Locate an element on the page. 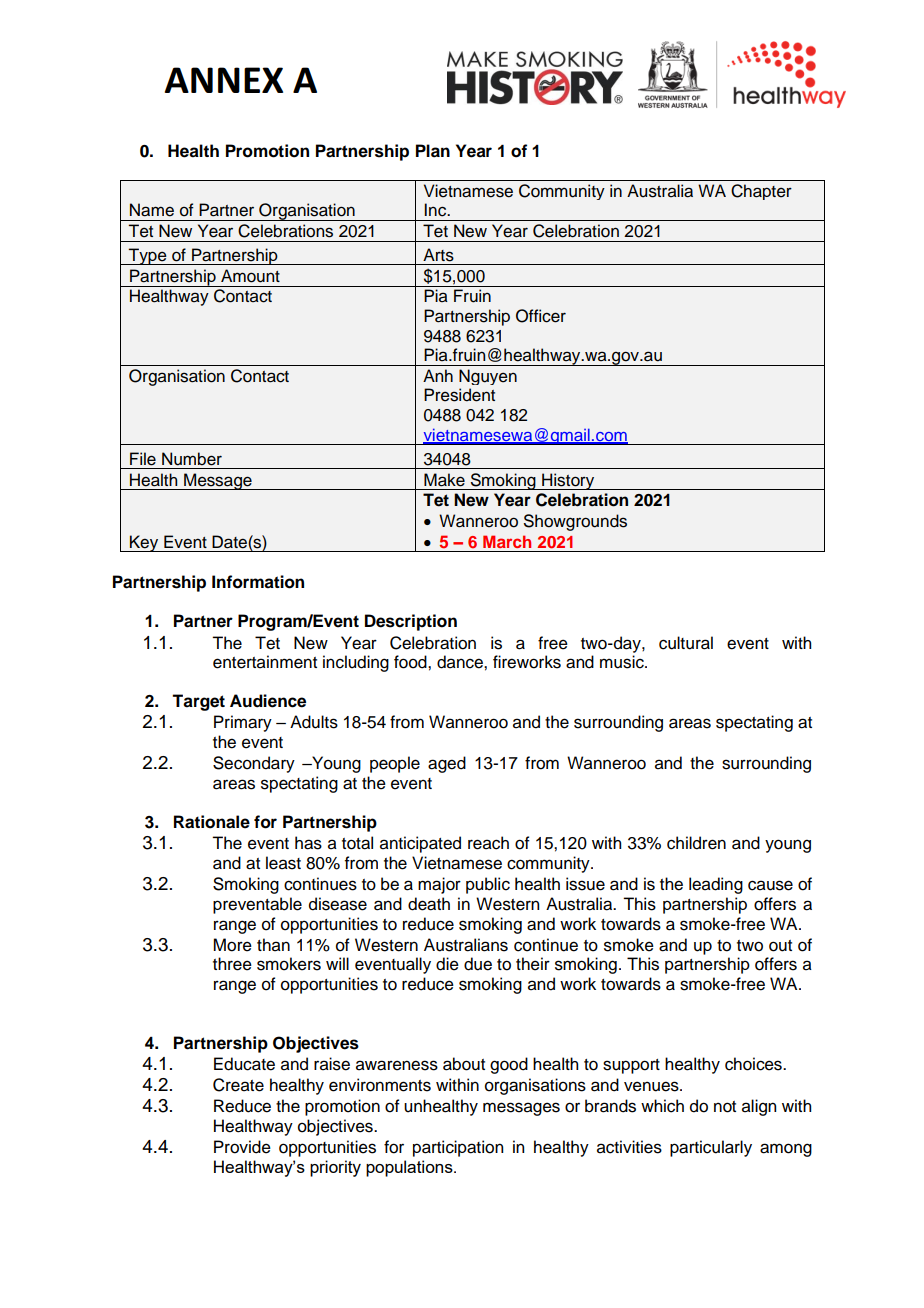 Image resolution: width=924 pixels, height=1308 pixels. particularly is located at coordinates (711, 1148).
